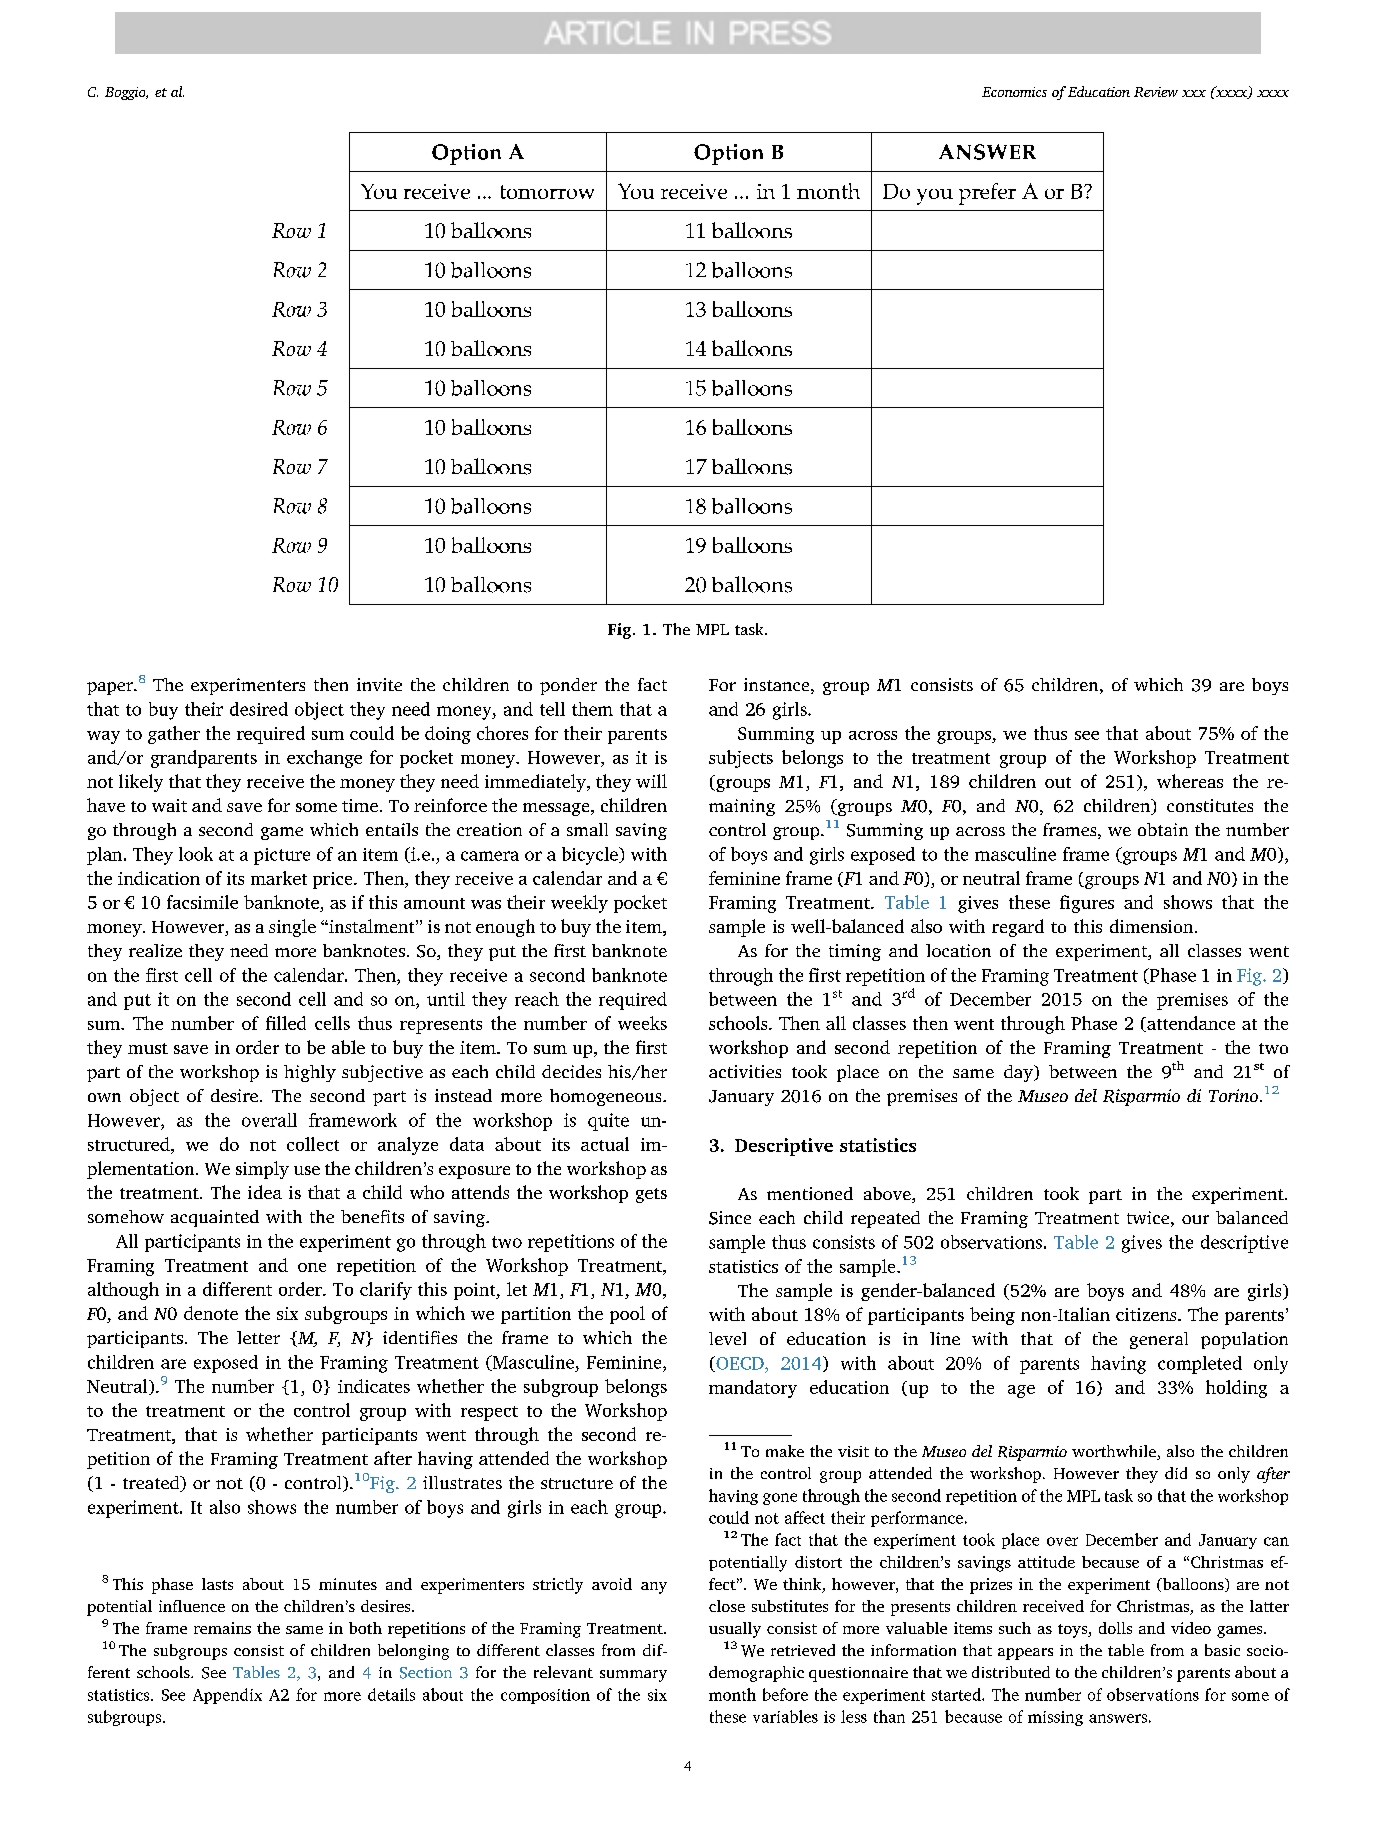  What do you see at coordinates (732, 1694) in the screenshot?
I see `month` at bounding box center [732, 1694].
